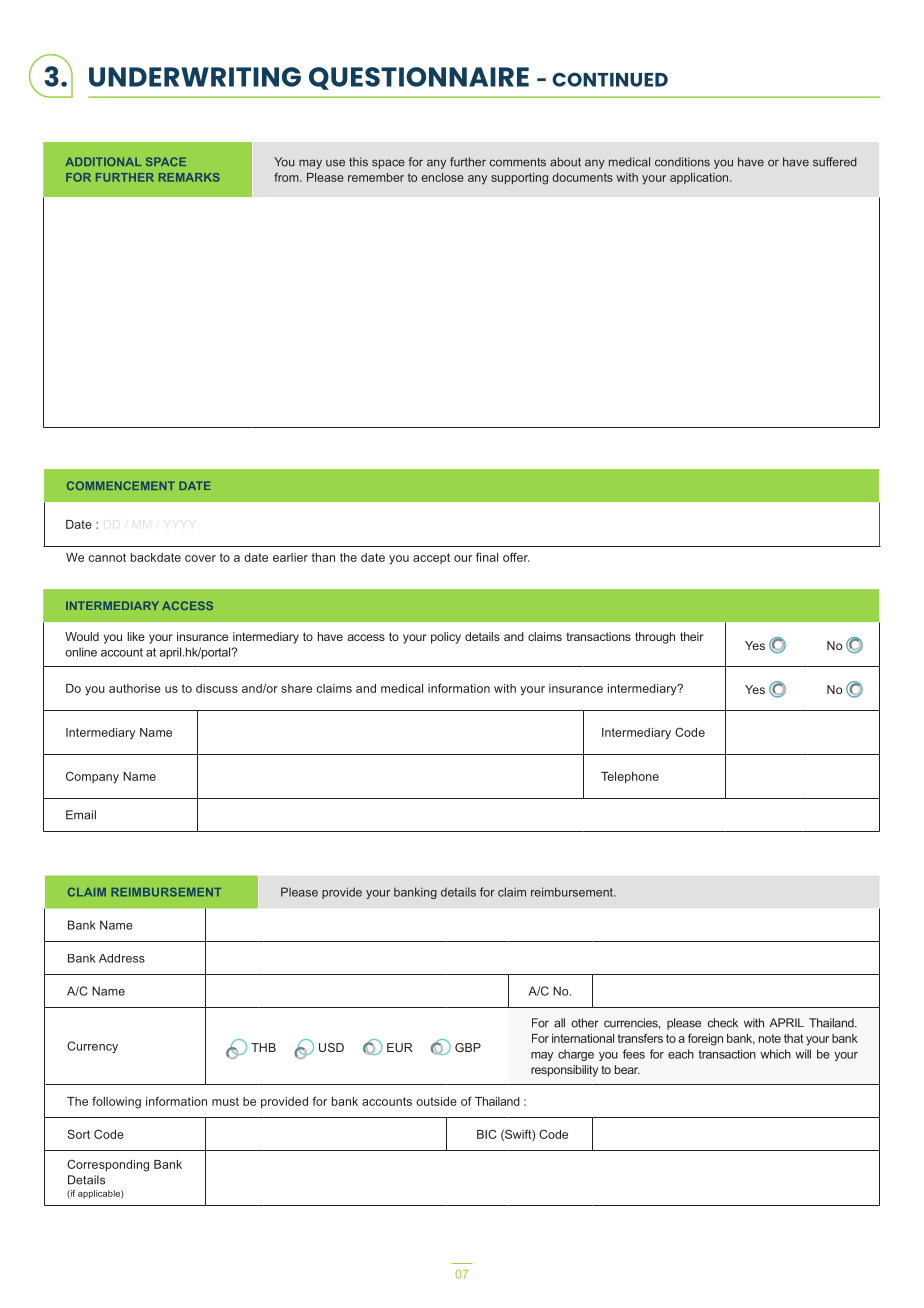  I want to click on UNDERWRITING, so click(195, 77).
